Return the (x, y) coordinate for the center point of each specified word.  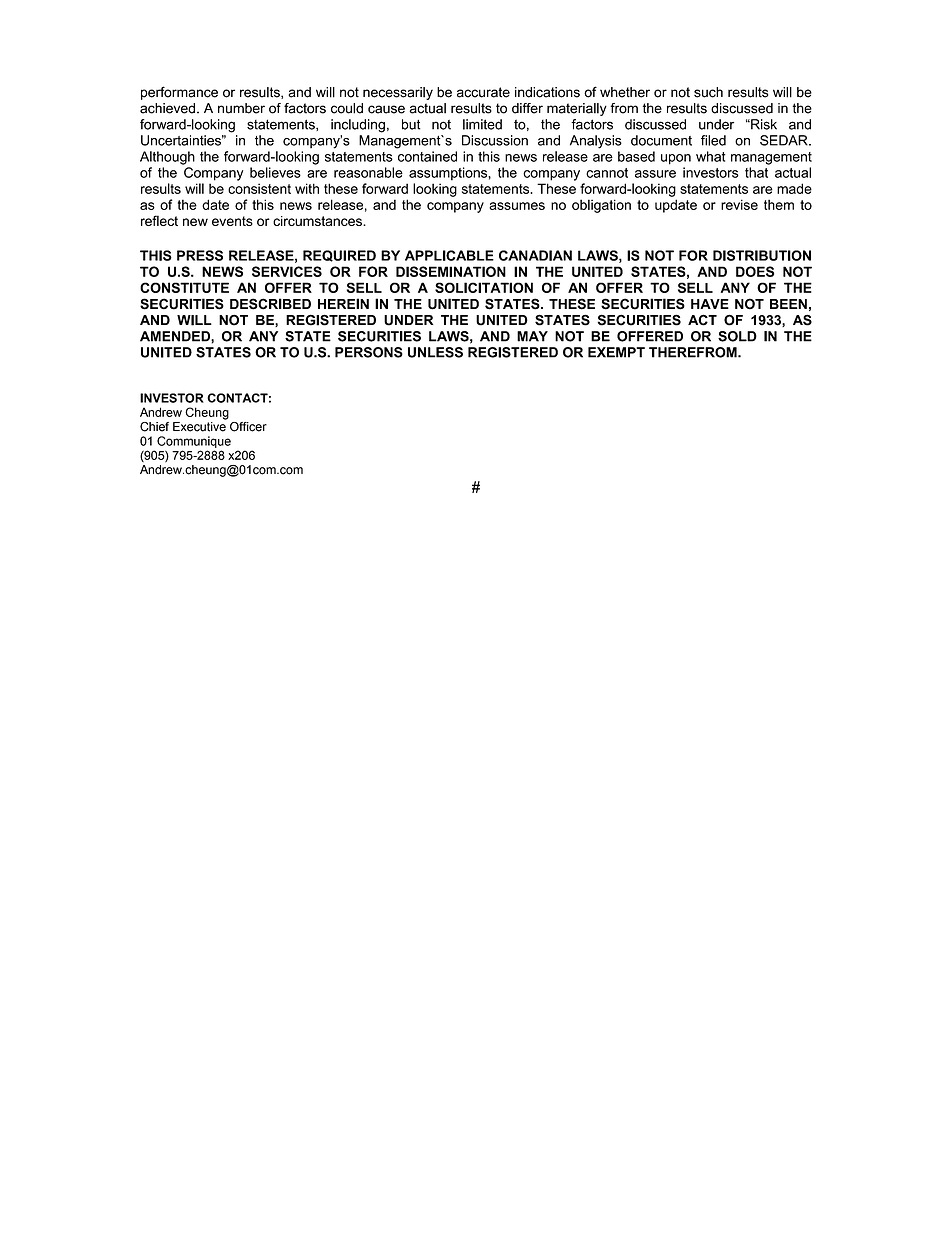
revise (739, 204)
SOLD (737, 336)
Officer (248, 427)
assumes (517, 206)
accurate (483, 92)
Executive (199, 427)
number (241, 108)
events (232, 221)
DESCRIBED (270, 304)
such (708, 92)
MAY (532, 336)
